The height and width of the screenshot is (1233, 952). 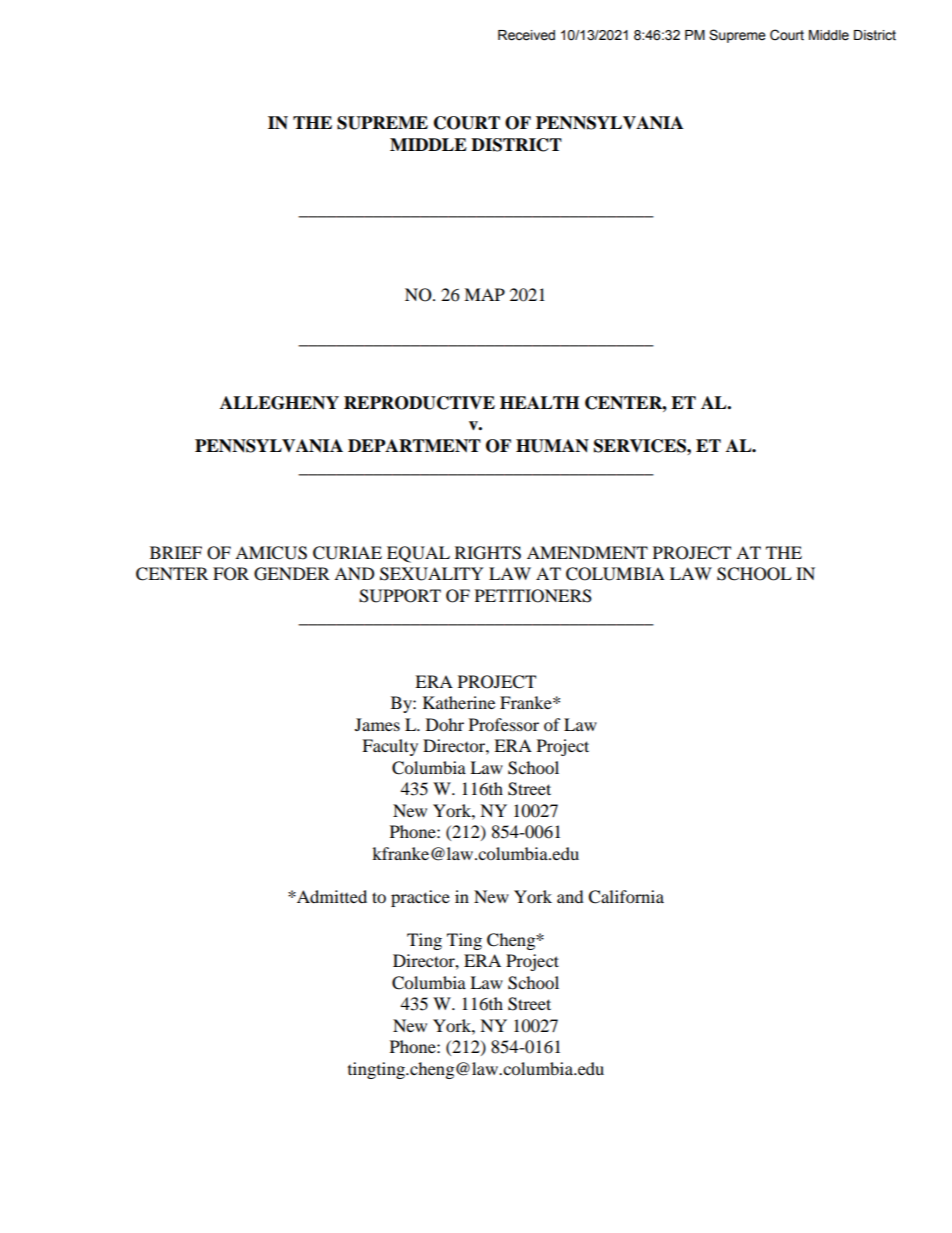 What do you see at coordinates (418, 554) in the screenshot?
I see `EQUAL` at bounding box center [418, 554].
